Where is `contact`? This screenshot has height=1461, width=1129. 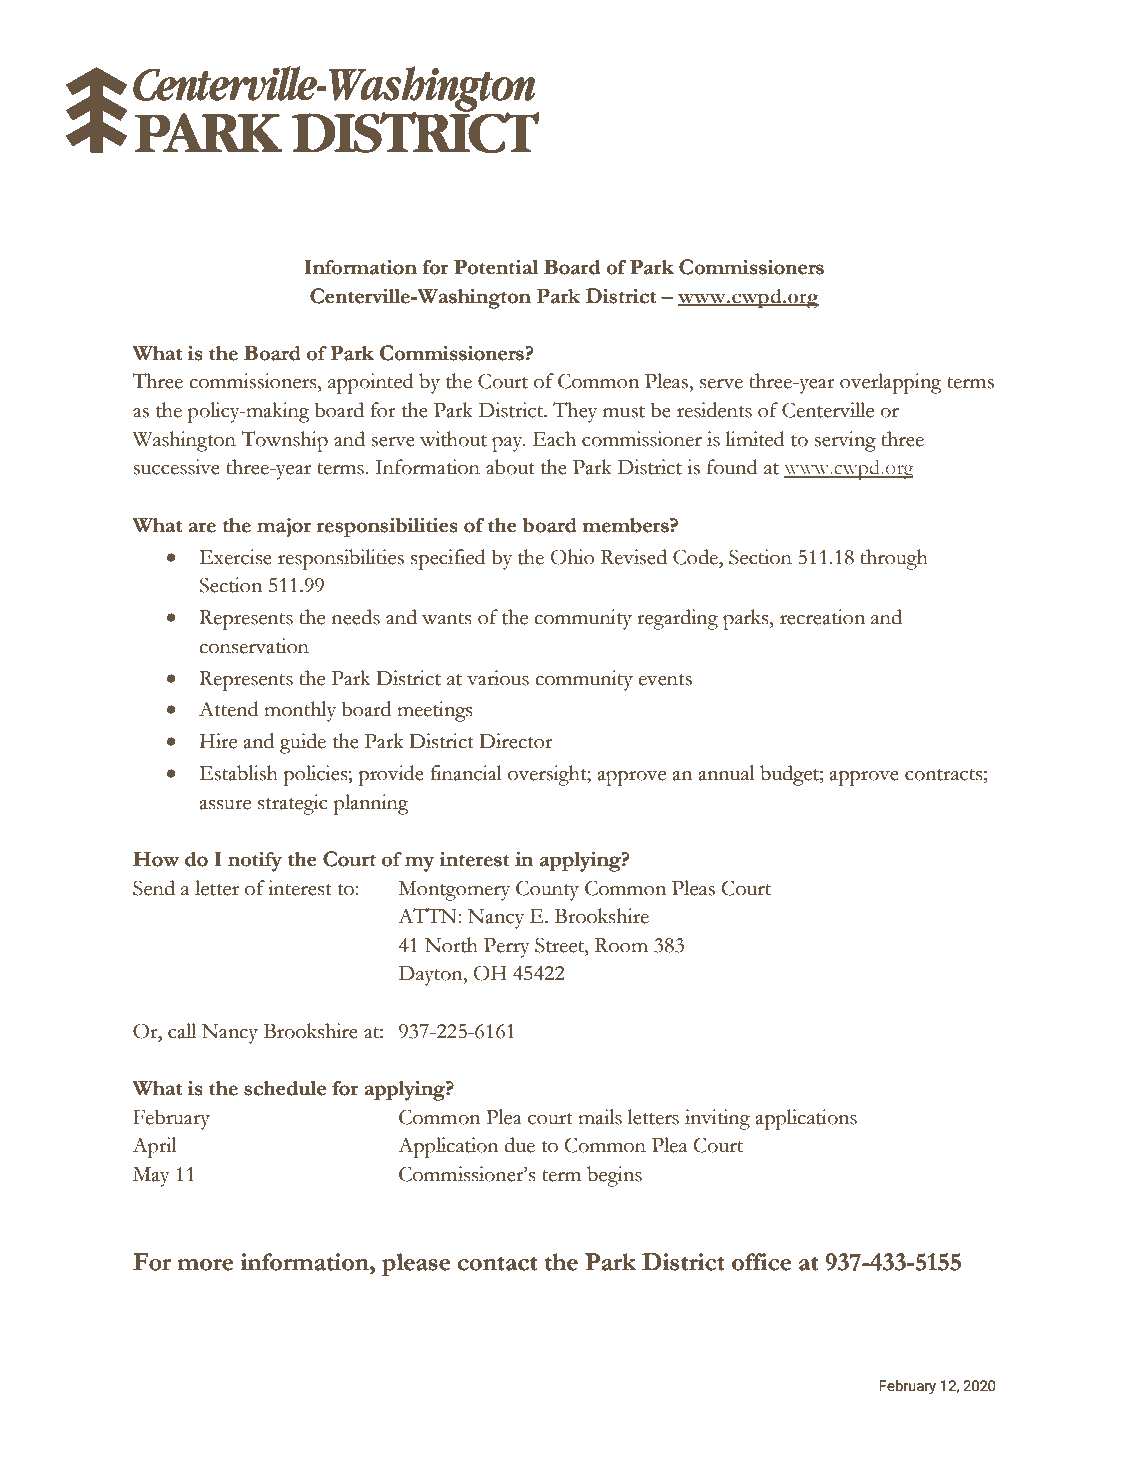
contact is located at coordinates (497, 1263).
